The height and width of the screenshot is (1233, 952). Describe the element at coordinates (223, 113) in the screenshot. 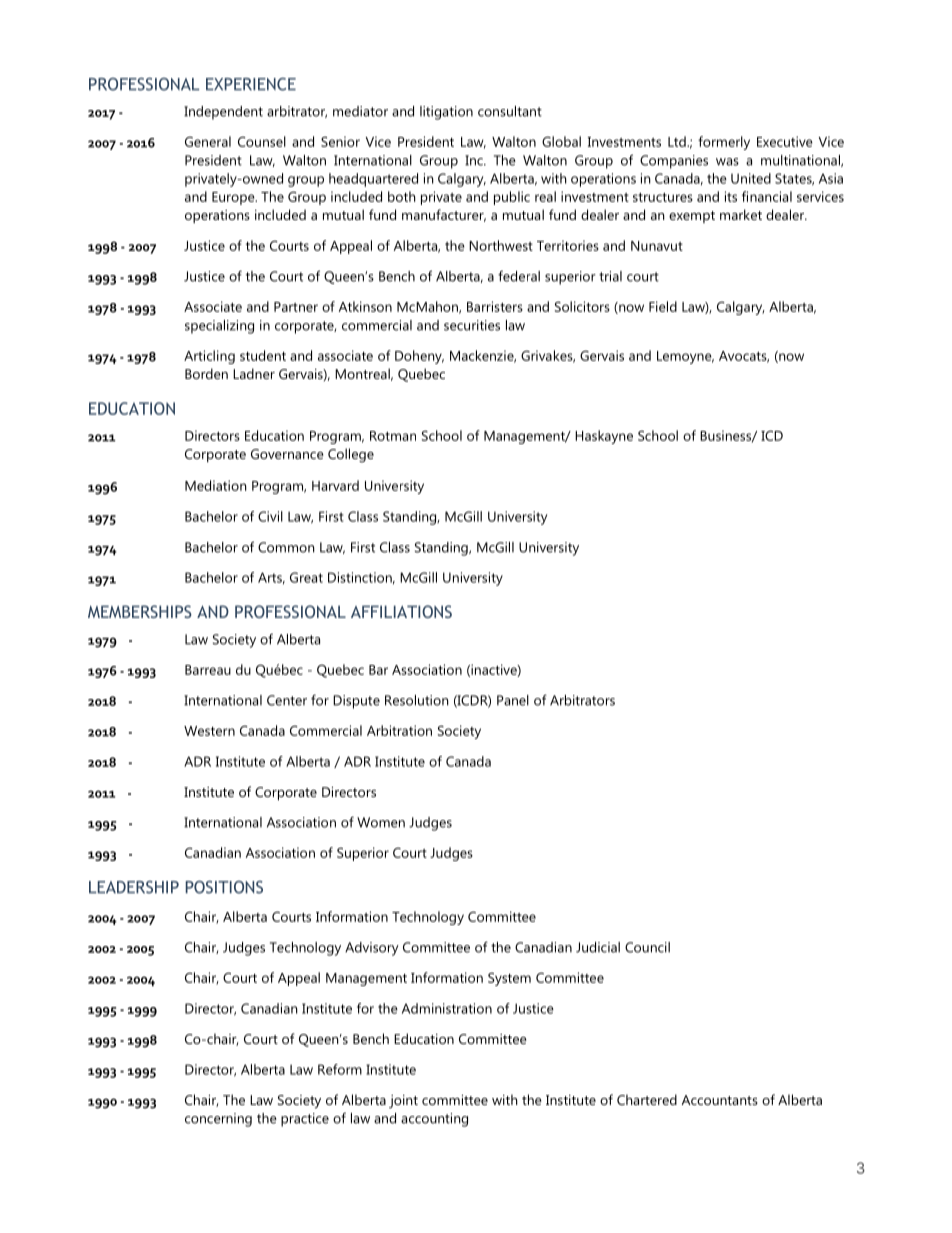

I see `Independent` at that location.
